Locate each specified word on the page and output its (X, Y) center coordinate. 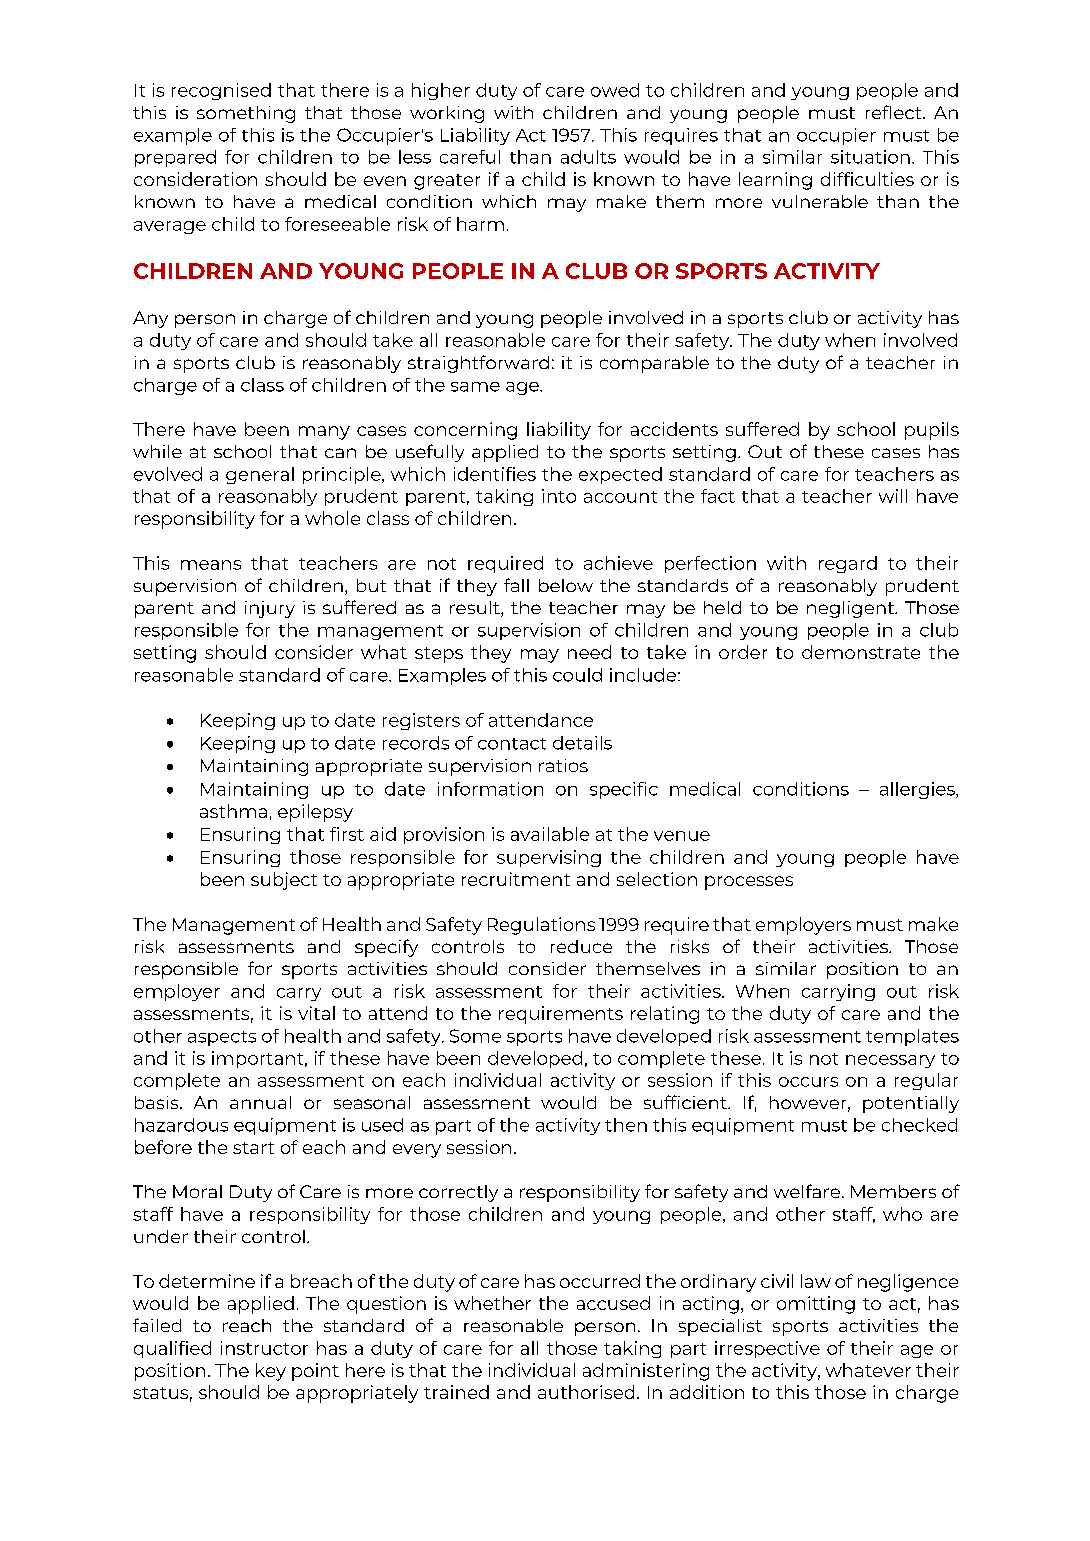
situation (870, 157)
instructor (264, 1348)
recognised (221, 91)
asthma (233, 811)
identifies (495, 474)
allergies (918, 790)
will (893, 496)
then (626, 1125)
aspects (222, 1038)
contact (512, 744)
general (260, 475)
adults (588, 157)
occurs (808, 1082)
